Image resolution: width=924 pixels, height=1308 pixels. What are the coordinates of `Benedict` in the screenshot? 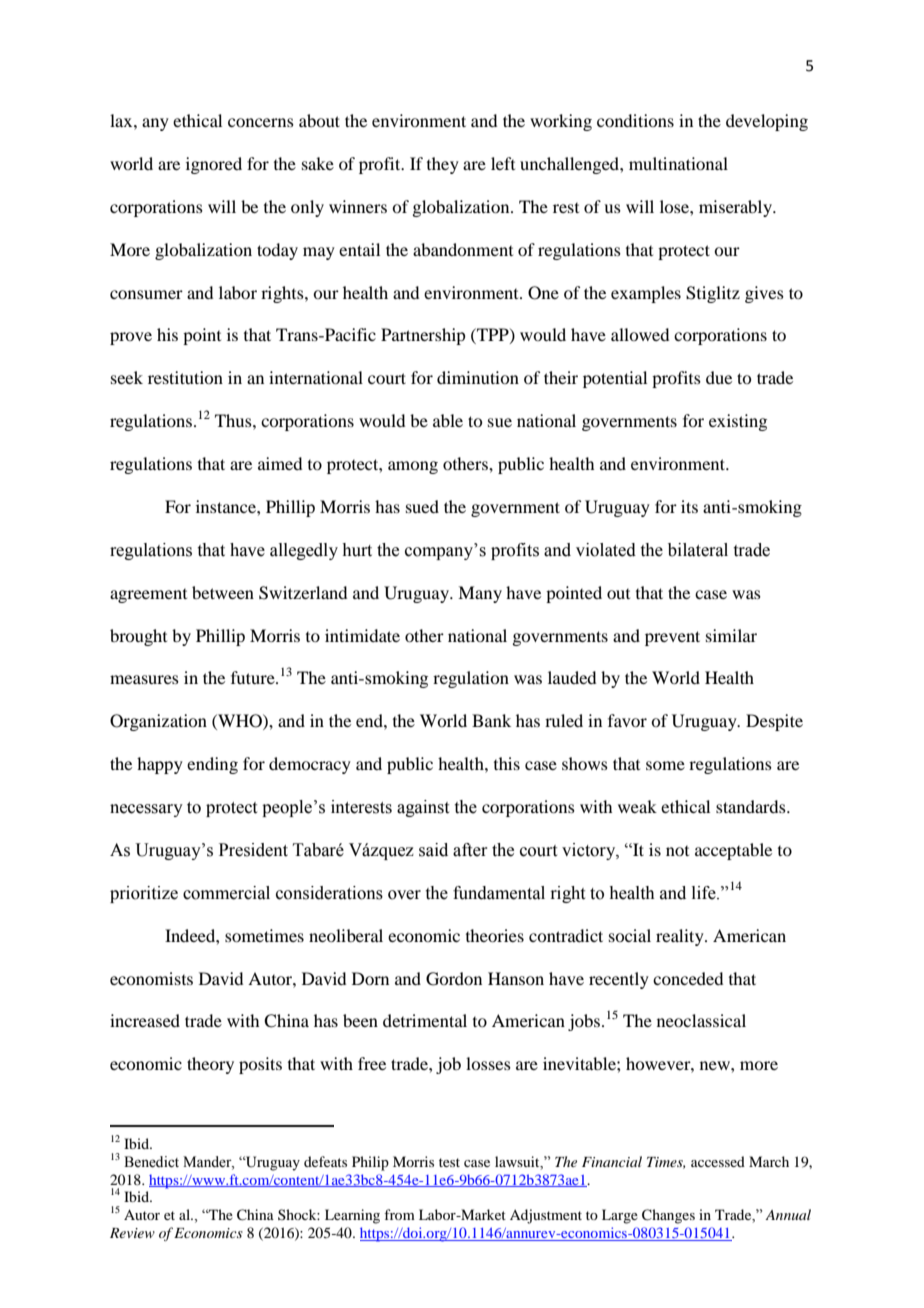 It's located at (151, 1162).
